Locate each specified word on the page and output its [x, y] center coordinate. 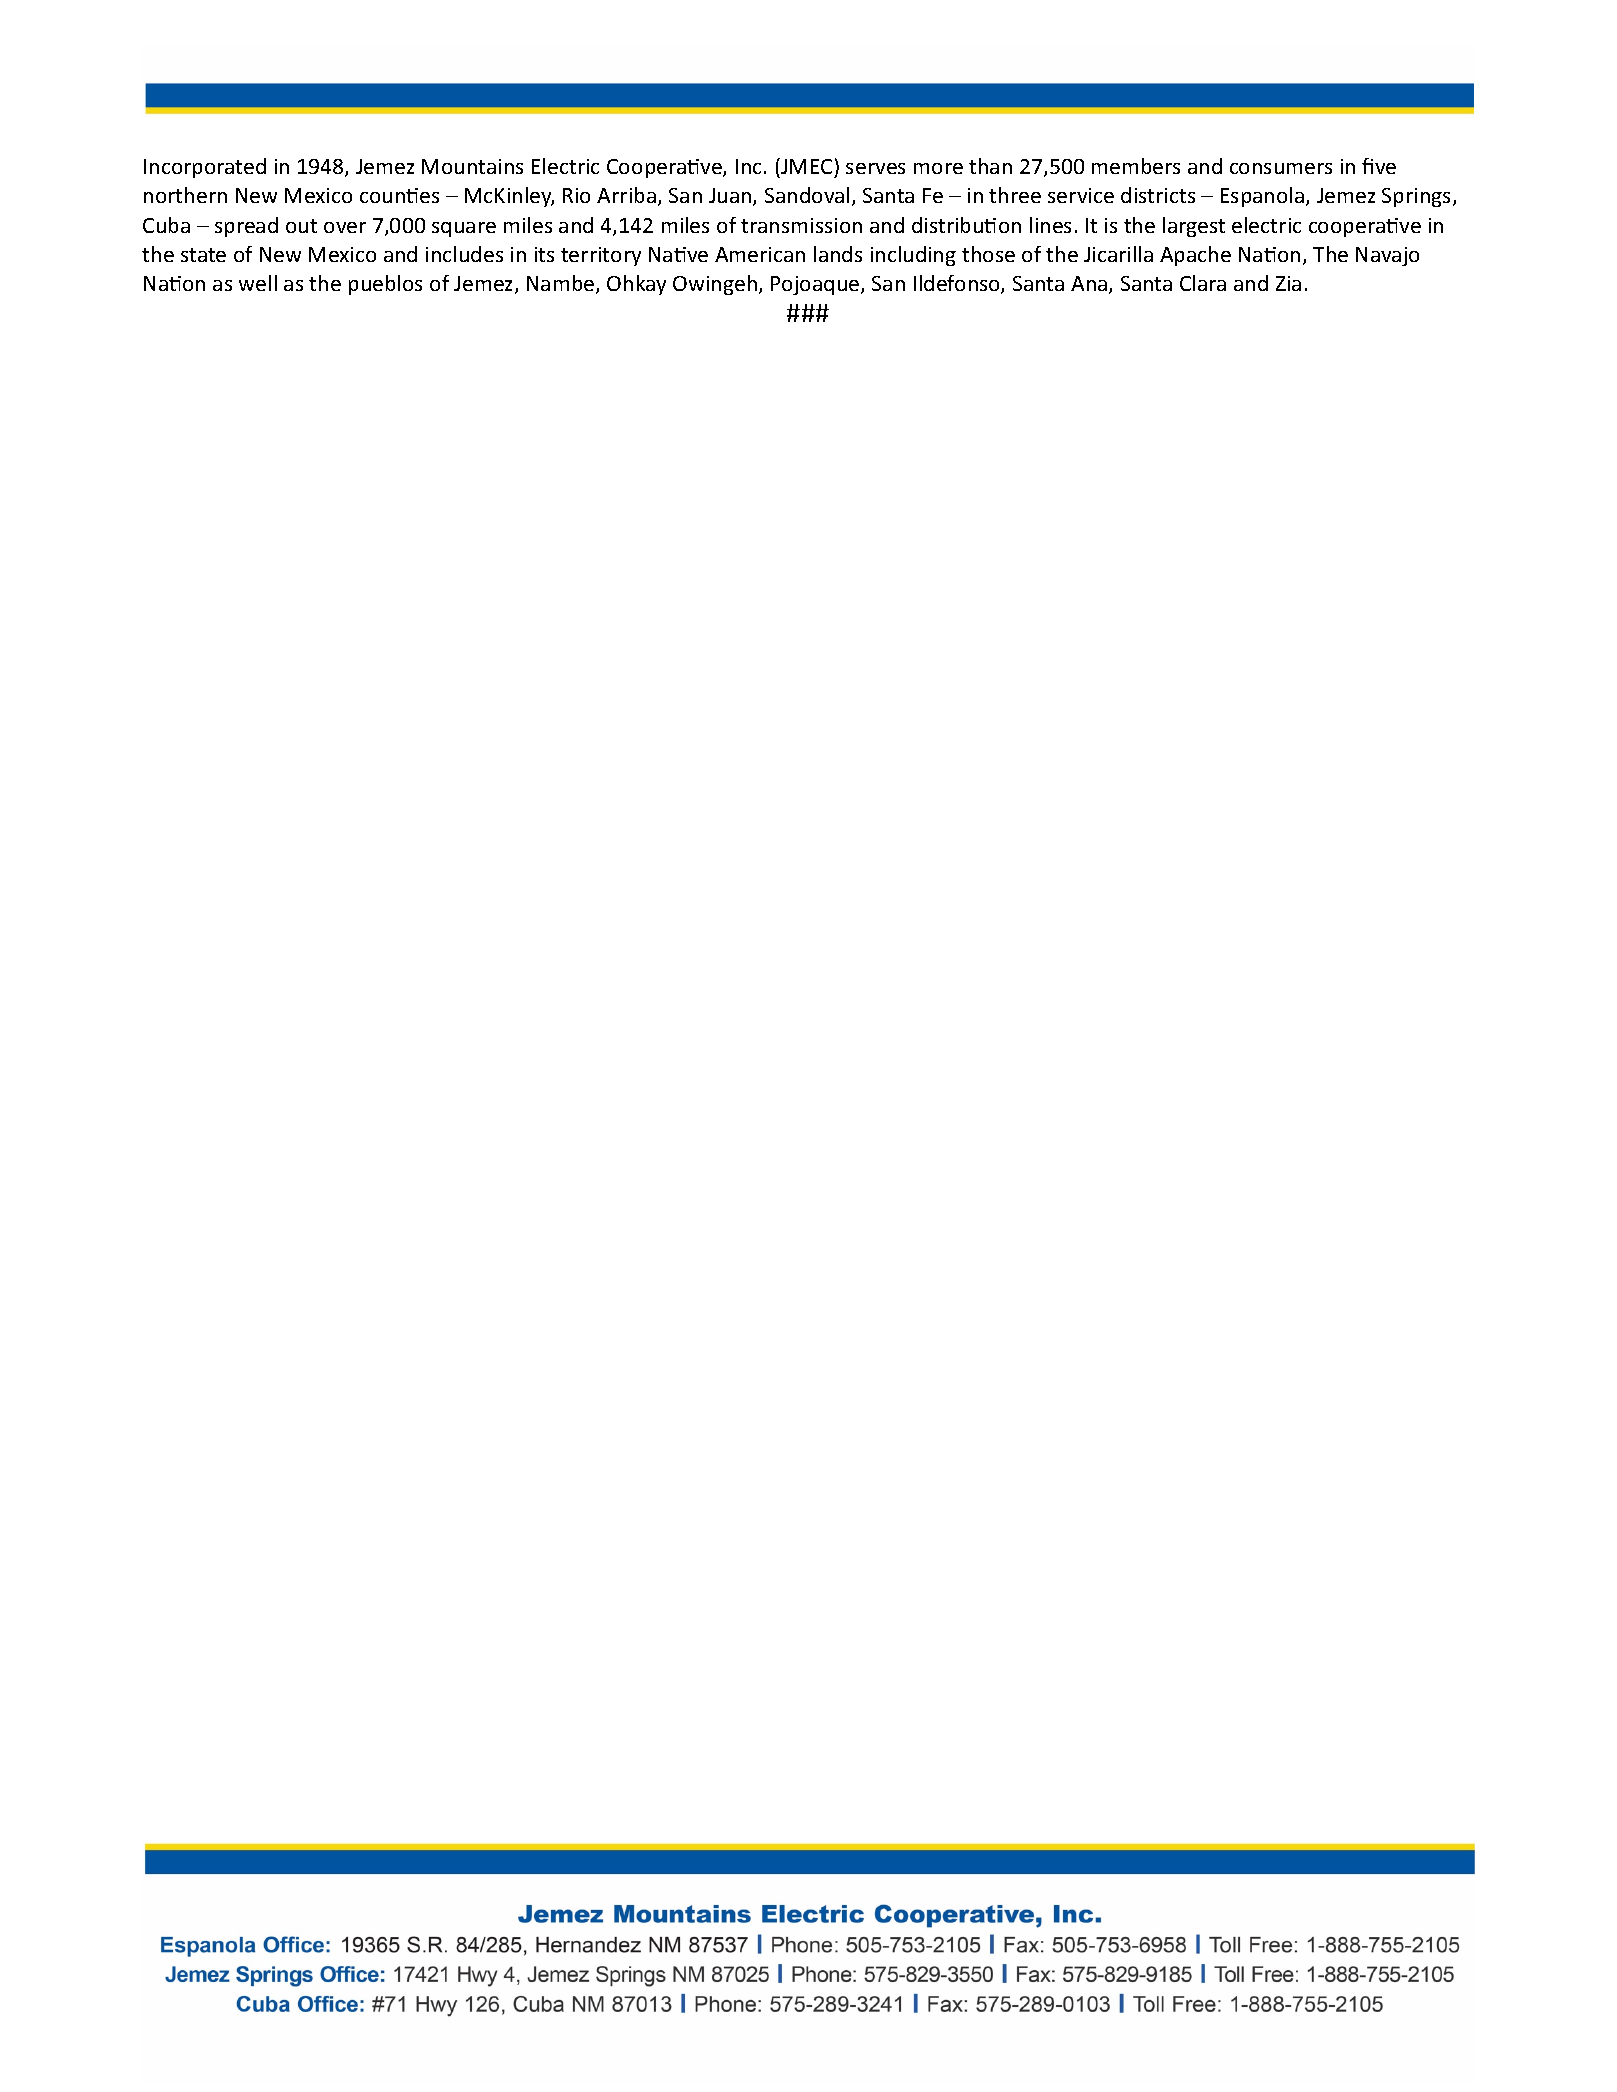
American [760, 254]
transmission [801, 225]
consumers [1281, 168]
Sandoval [807, 195]
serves [875, 168]
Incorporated [205, 168]
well [258, 283]
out [301, 226]
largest [1194, 227]
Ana [1090, 285]
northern [185, 195]
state [203, 255]
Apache [1195, 256]
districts [1158, 195]
